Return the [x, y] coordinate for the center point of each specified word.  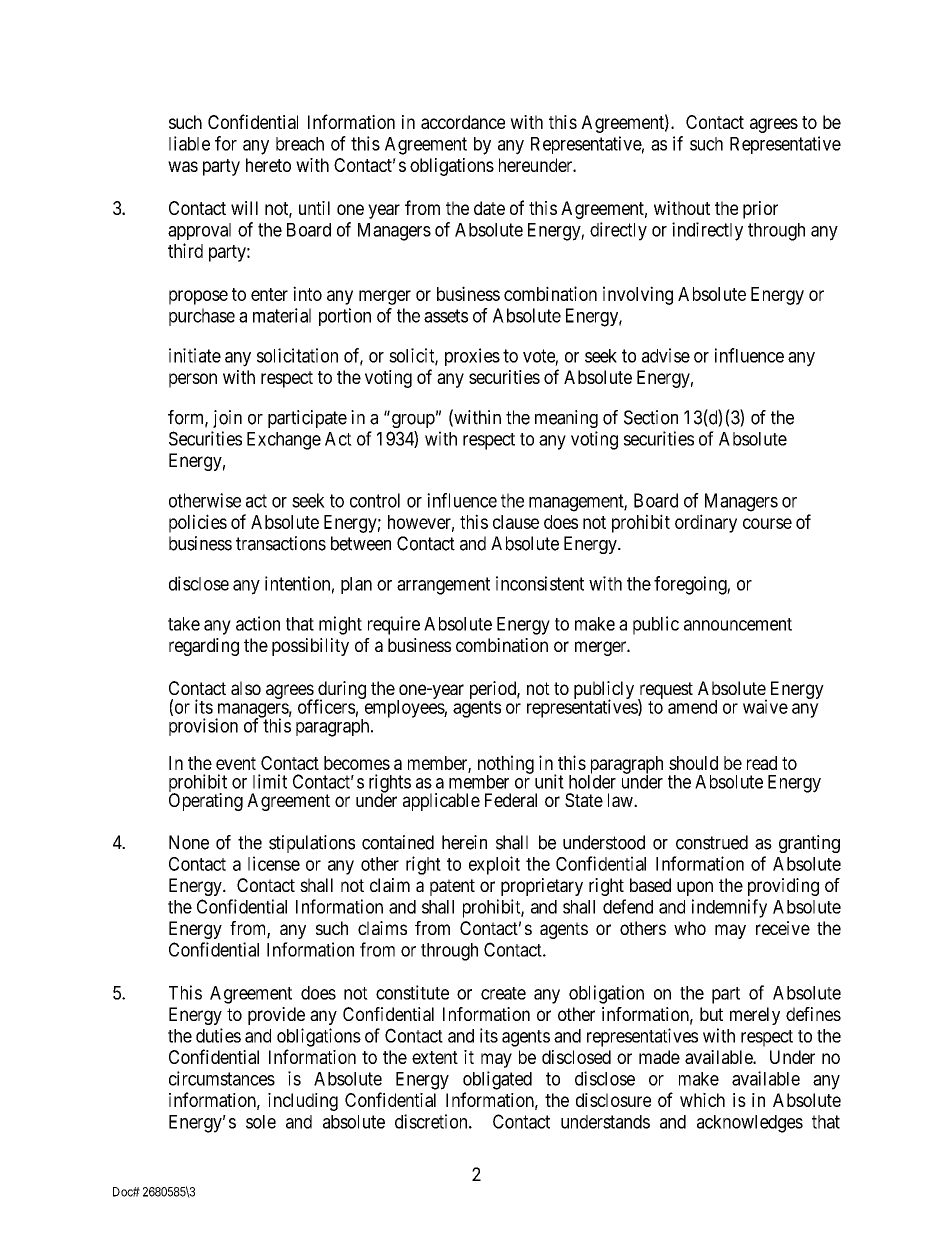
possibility [310, 647]
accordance [463, 122]
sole [261, 1122]
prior [760, 210]
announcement [738, 624]
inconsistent [540, 583]
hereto [268, 165]
